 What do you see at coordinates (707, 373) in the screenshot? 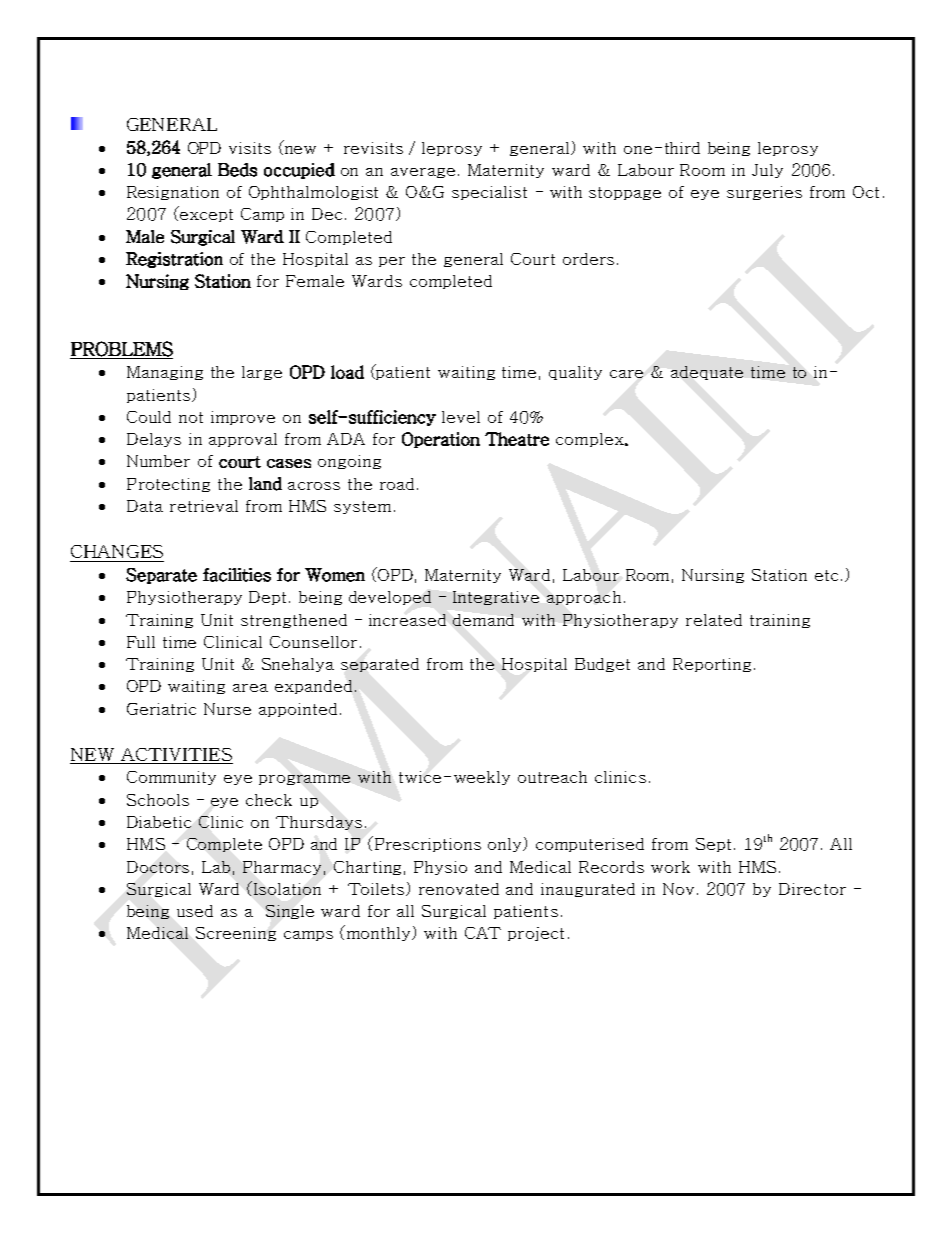
I see `adequate` at bounding box center [707, 373].
